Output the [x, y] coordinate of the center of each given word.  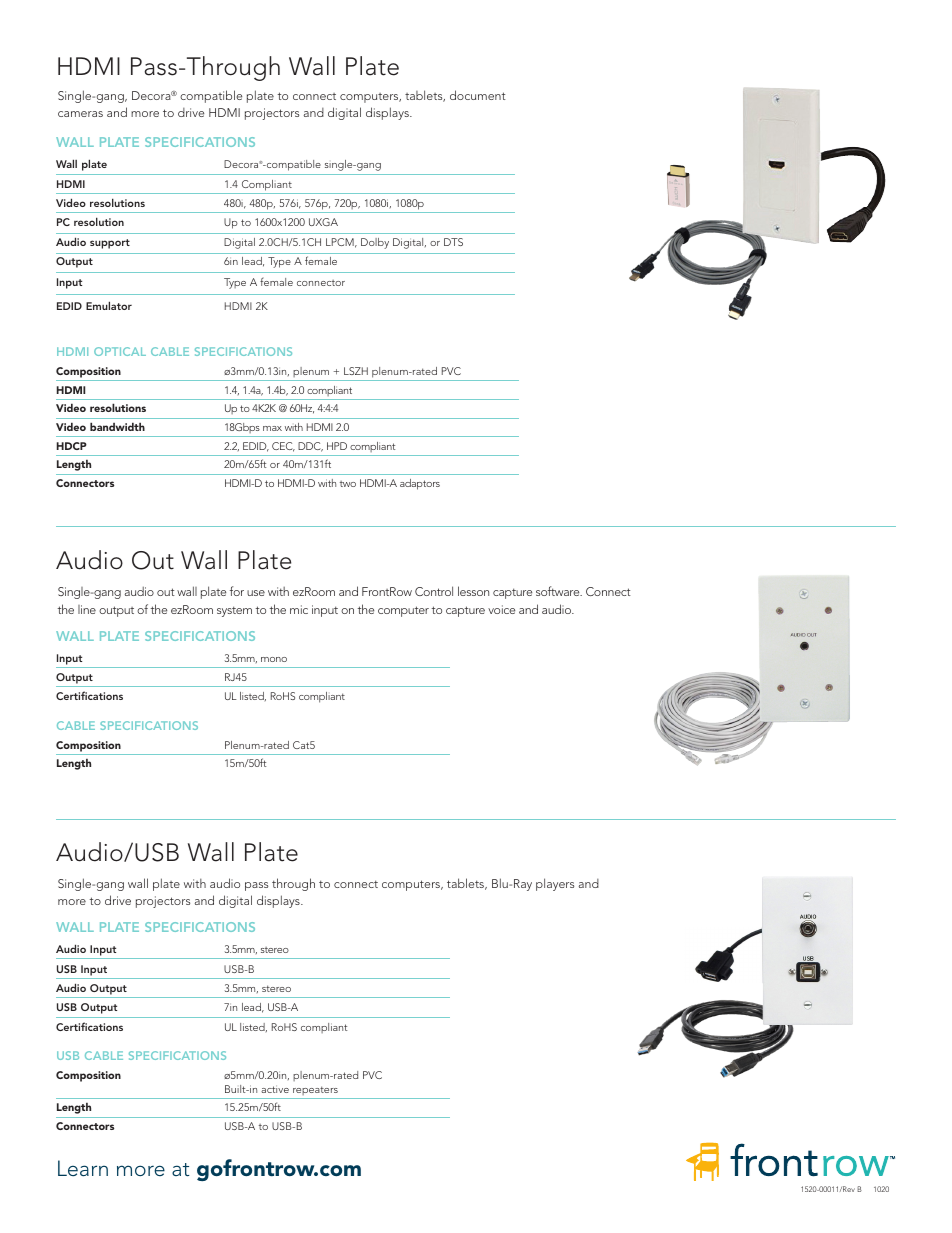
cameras [80, 114]
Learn [83, 1168]
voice [501, 609]
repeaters [315, 1090]
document [478, 95]
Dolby [375, 243]
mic [299, 609]
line [87, 609]
